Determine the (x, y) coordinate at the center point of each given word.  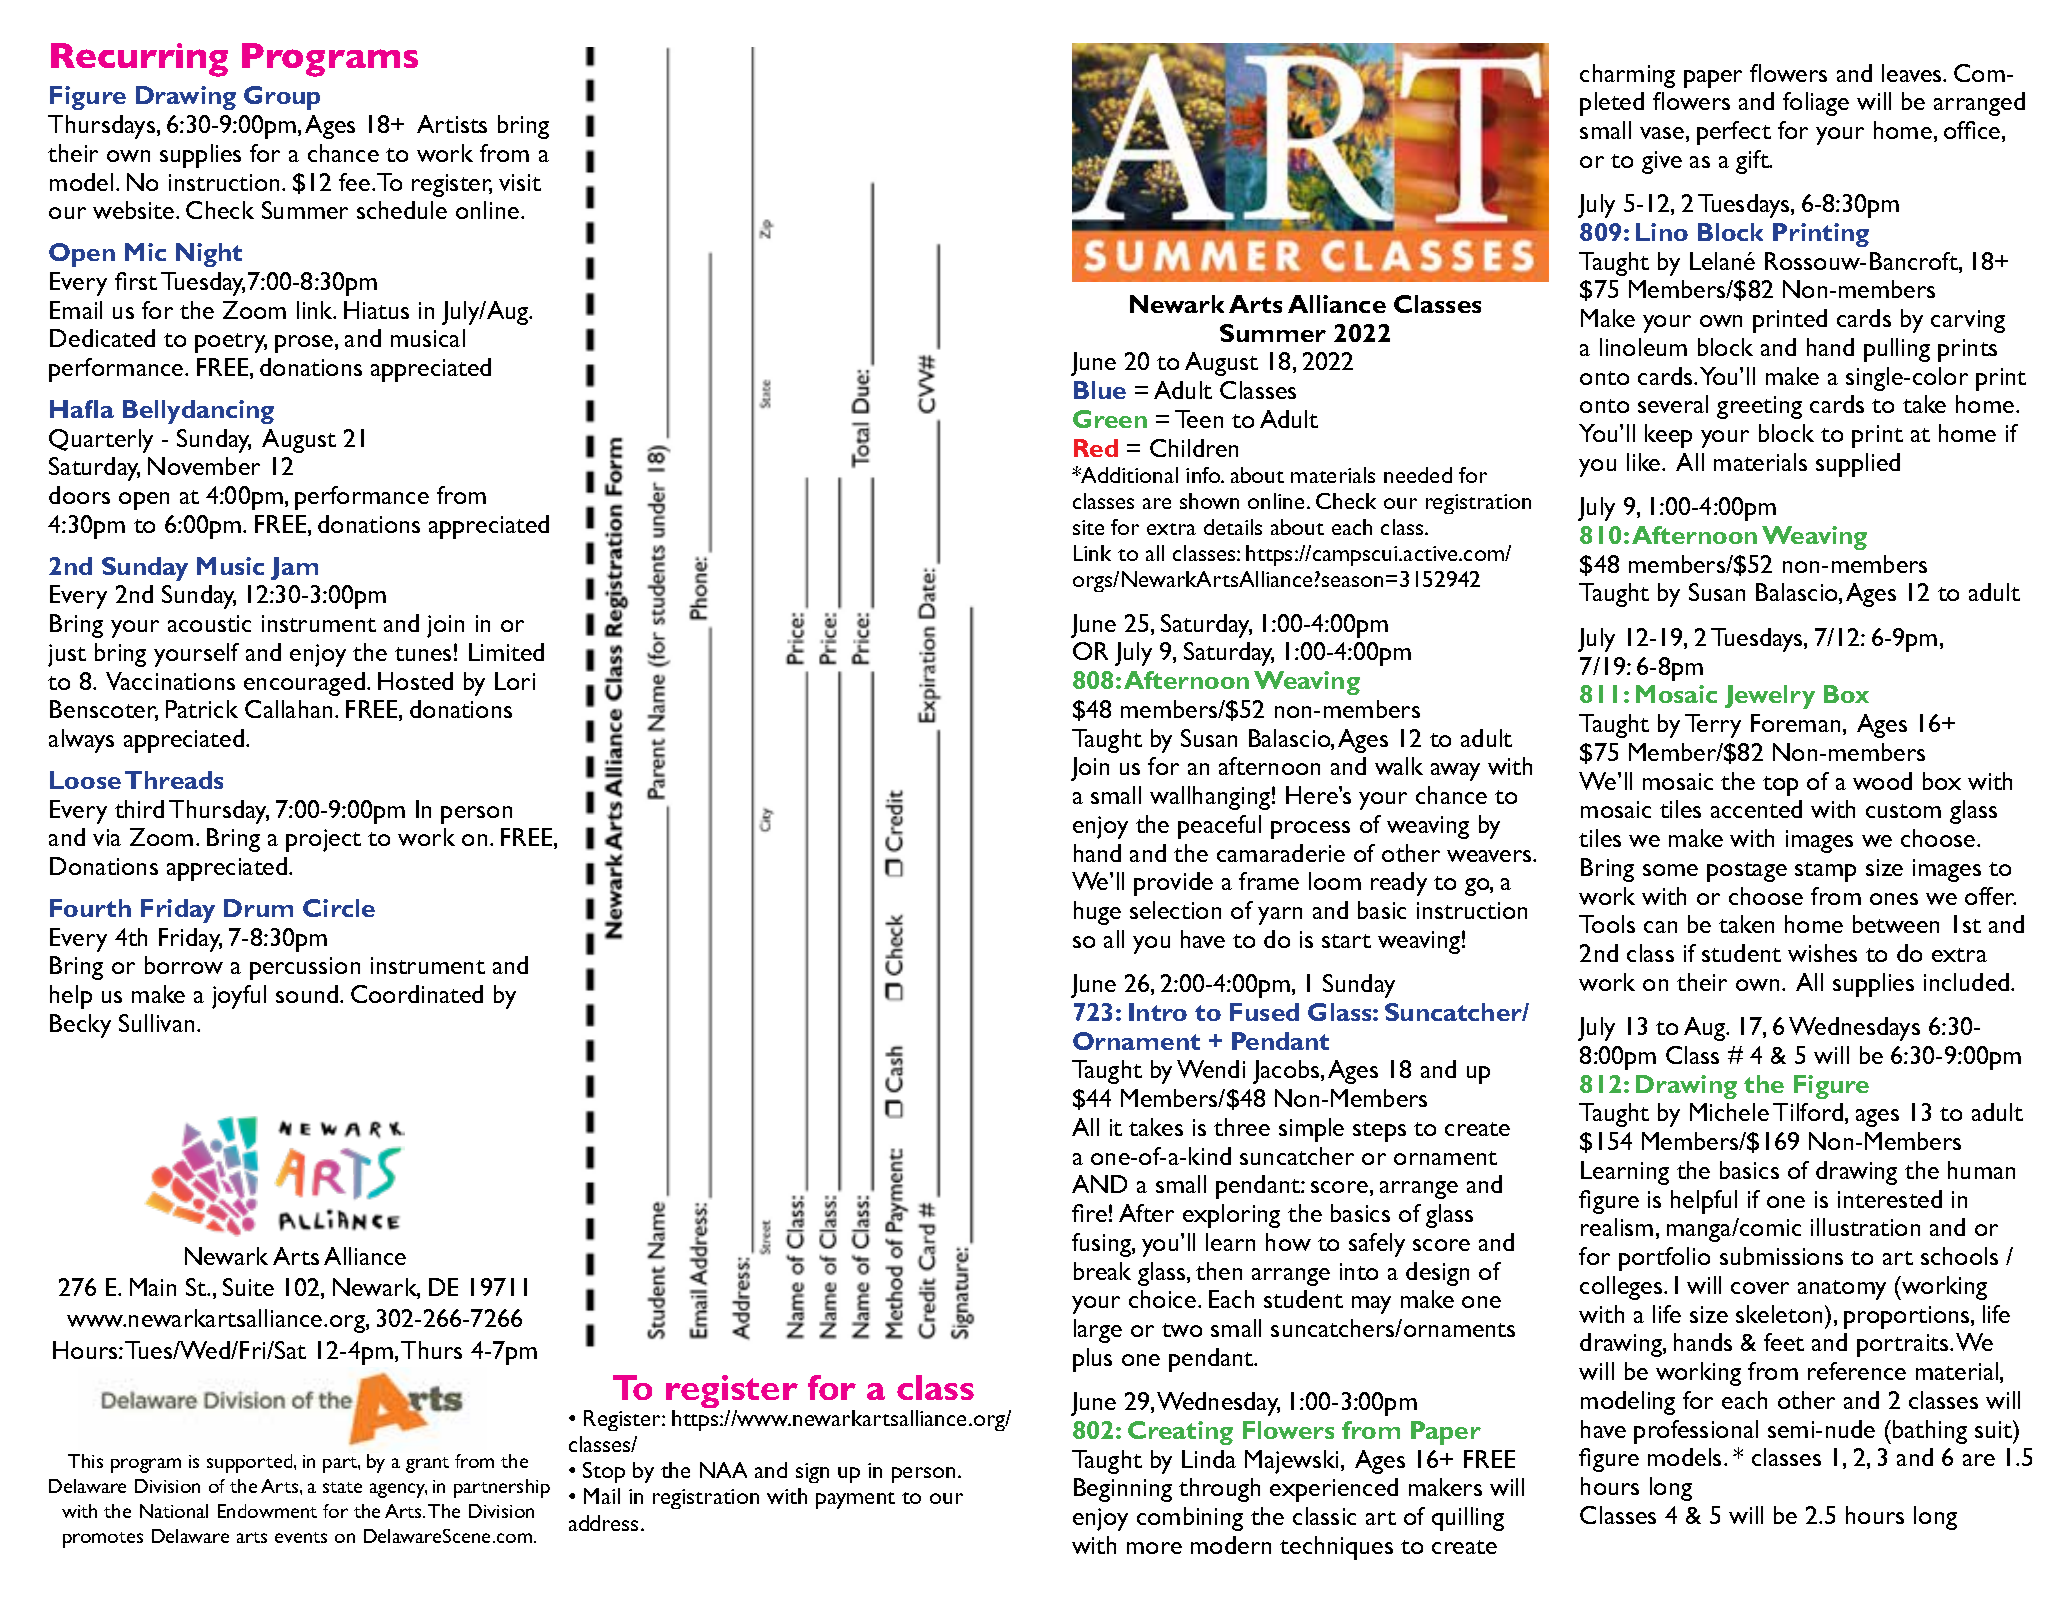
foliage (1816, 104)
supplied (1858, 465)
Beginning (1123, 1490)
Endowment (267, 1511)
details (1233, 527)
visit (520, 182)
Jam (294, 568)
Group (282, 98)
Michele (1729, 1112)
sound (308, 994)
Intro (1158, 1012)
